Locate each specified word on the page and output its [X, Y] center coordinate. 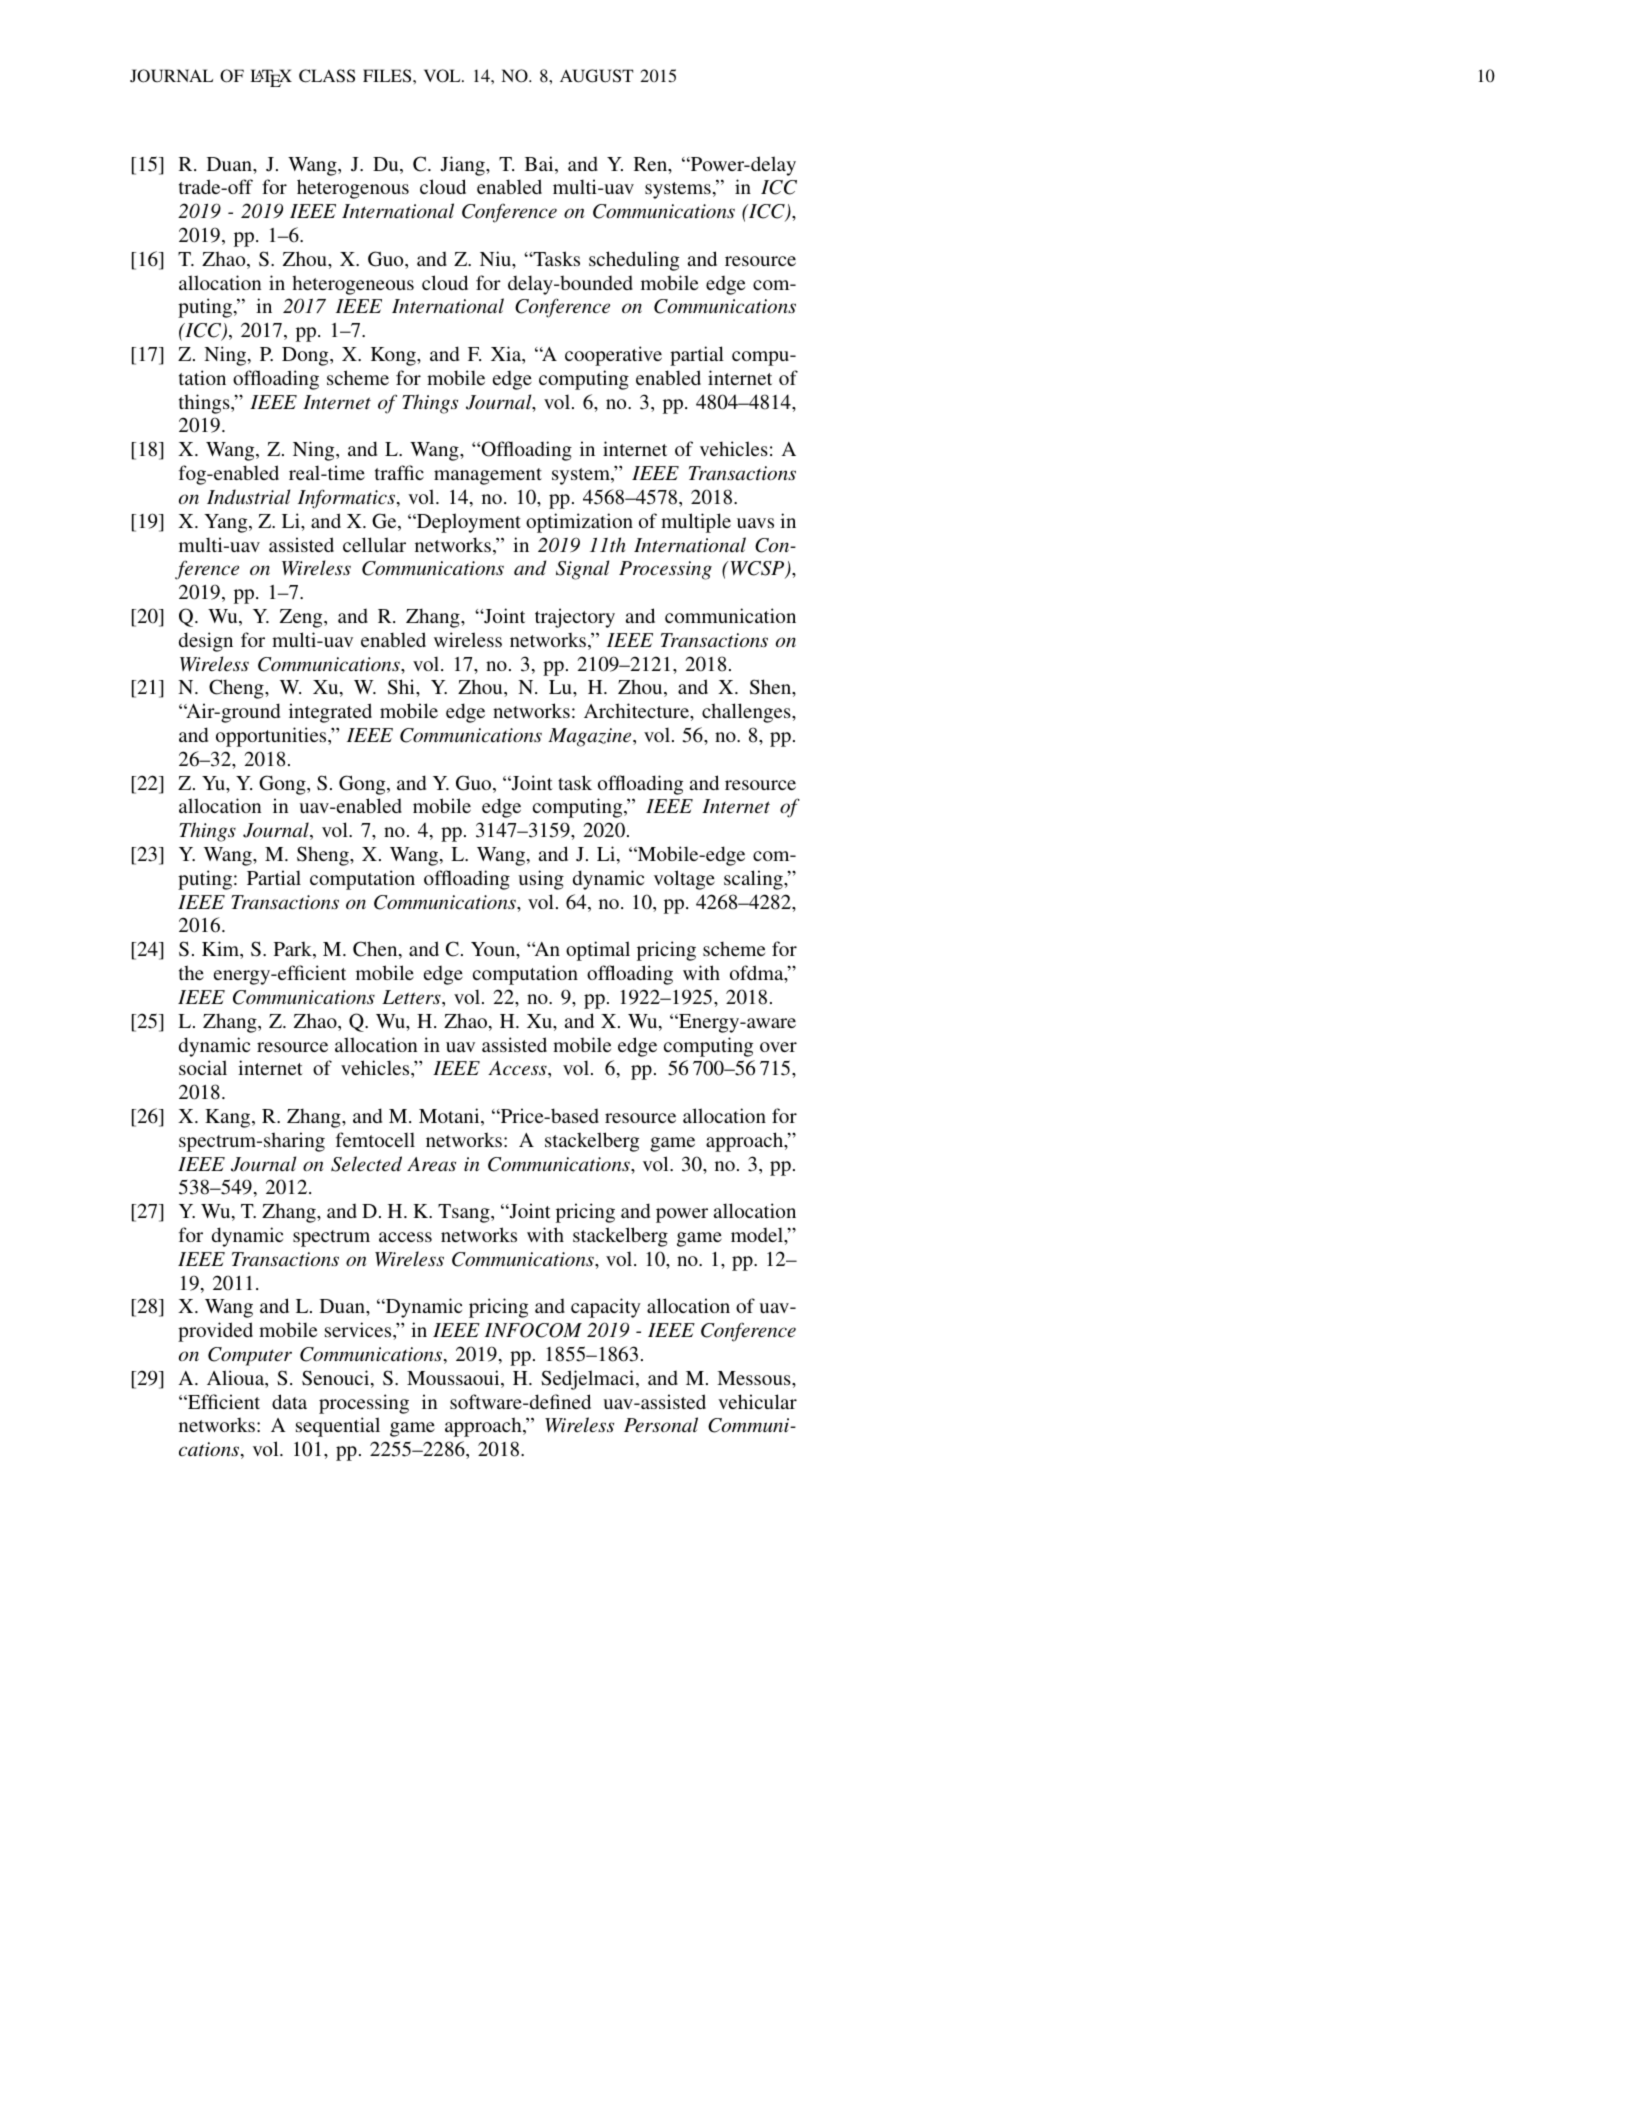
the [191, 972]
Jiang [464, 166]
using [541, 880]
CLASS [327, 76]
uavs [755, 523]
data [289, 1401]
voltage [684, 880]
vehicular [757, 1401]
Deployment [468, 523]
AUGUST [597, 76]
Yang [227, 523]
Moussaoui [454, 1379]
